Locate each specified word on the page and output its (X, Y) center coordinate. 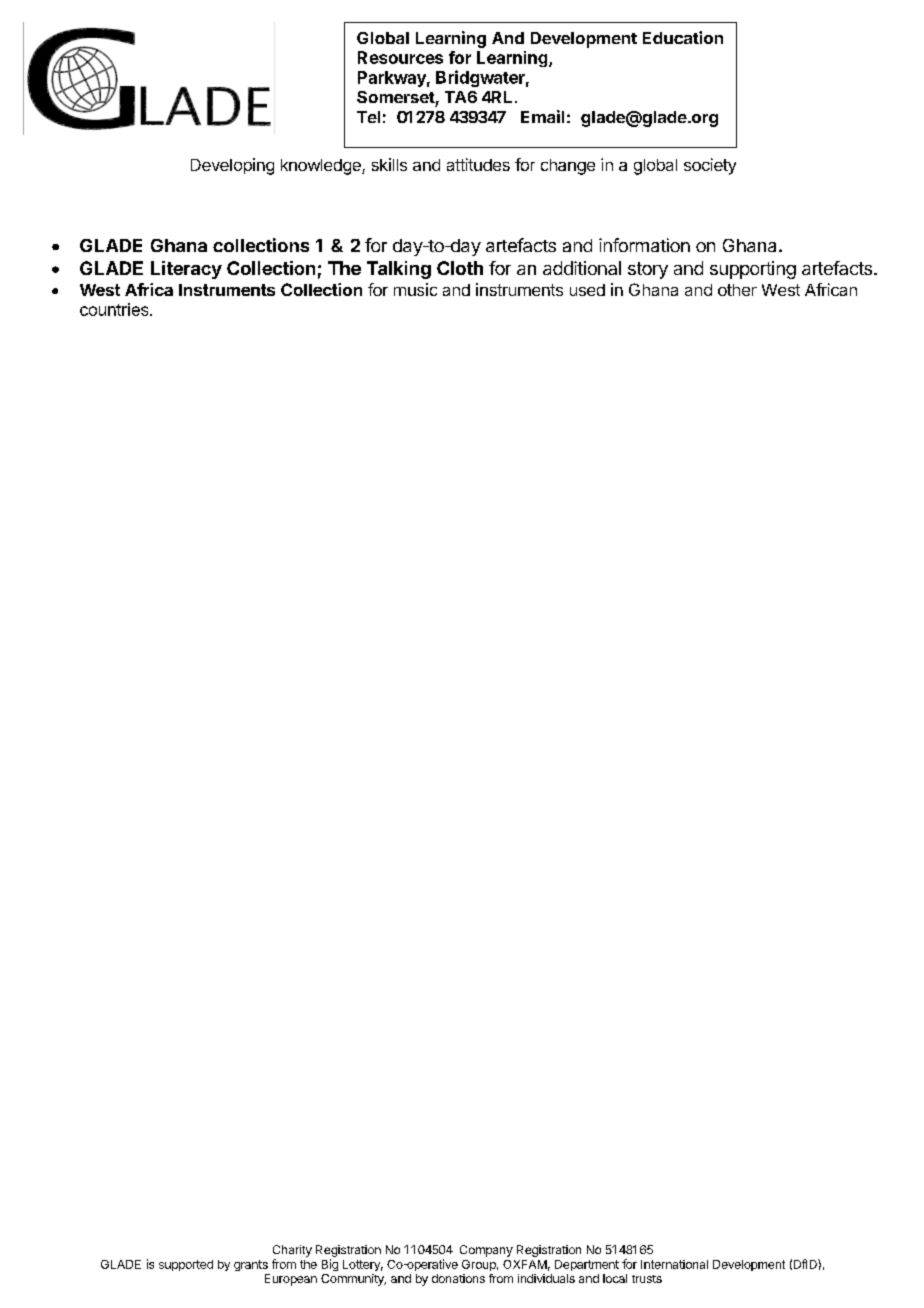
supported (186, 1265)
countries (115, 309)
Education (683, 37)
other (737, 290)
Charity (292, 1251)
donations (458, 1278)
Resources (400, 57)
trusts (647, 1279)
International (674, 1264)
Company (486, 1251)
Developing (232, 166)
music (415, 289)
